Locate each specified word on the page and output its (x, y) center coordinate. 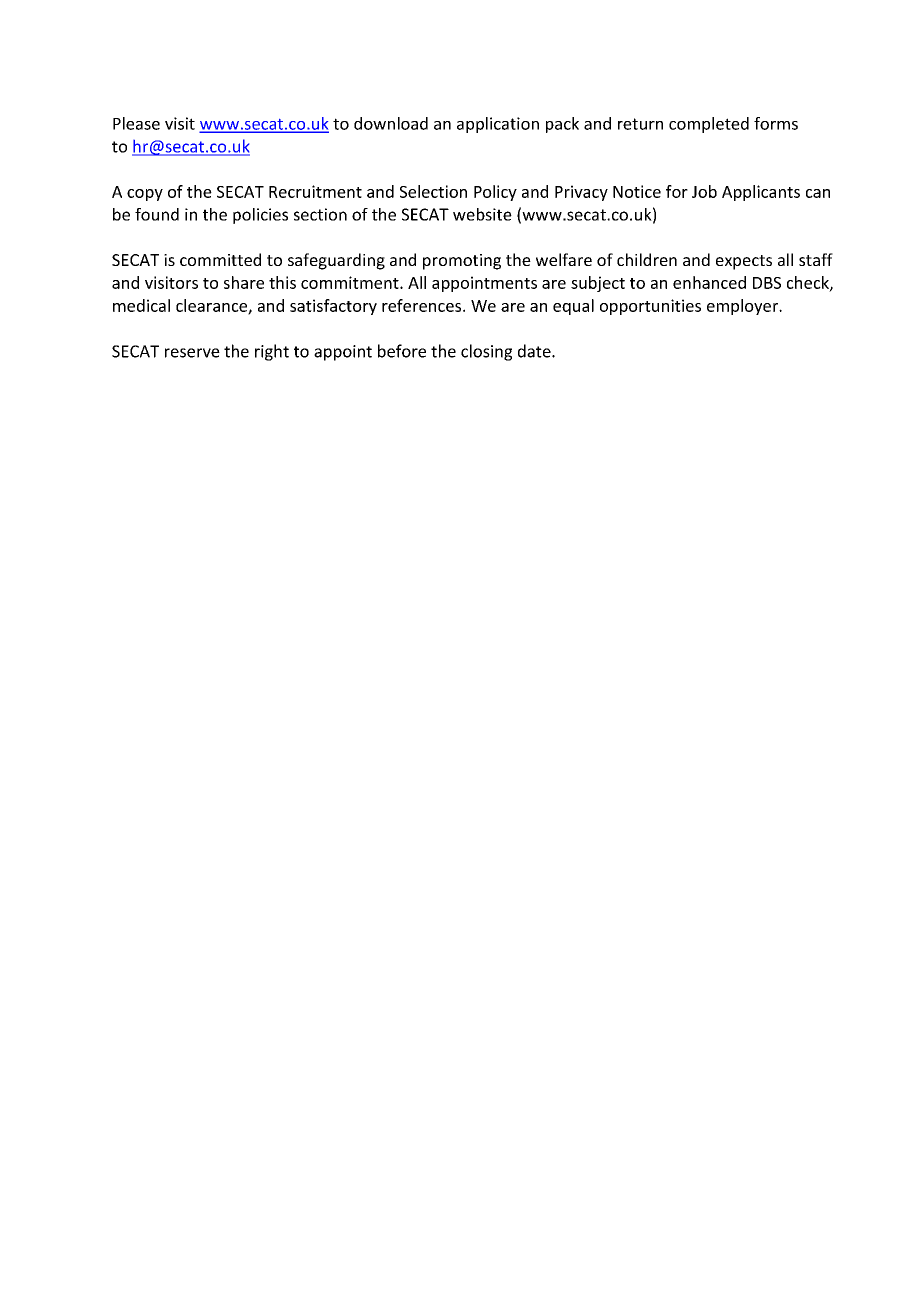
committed (220, 259)
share (244, 282)
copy (145, 195)
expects (744, 262)
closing (486, 352)
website (482, 214)
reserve (192, 353)
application (498, 125)
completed (709, 125)
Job (704, 191)
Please (136, 123)
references (423, 305)
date (535, 351)
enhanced (709, 282)
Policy (495, 193)
